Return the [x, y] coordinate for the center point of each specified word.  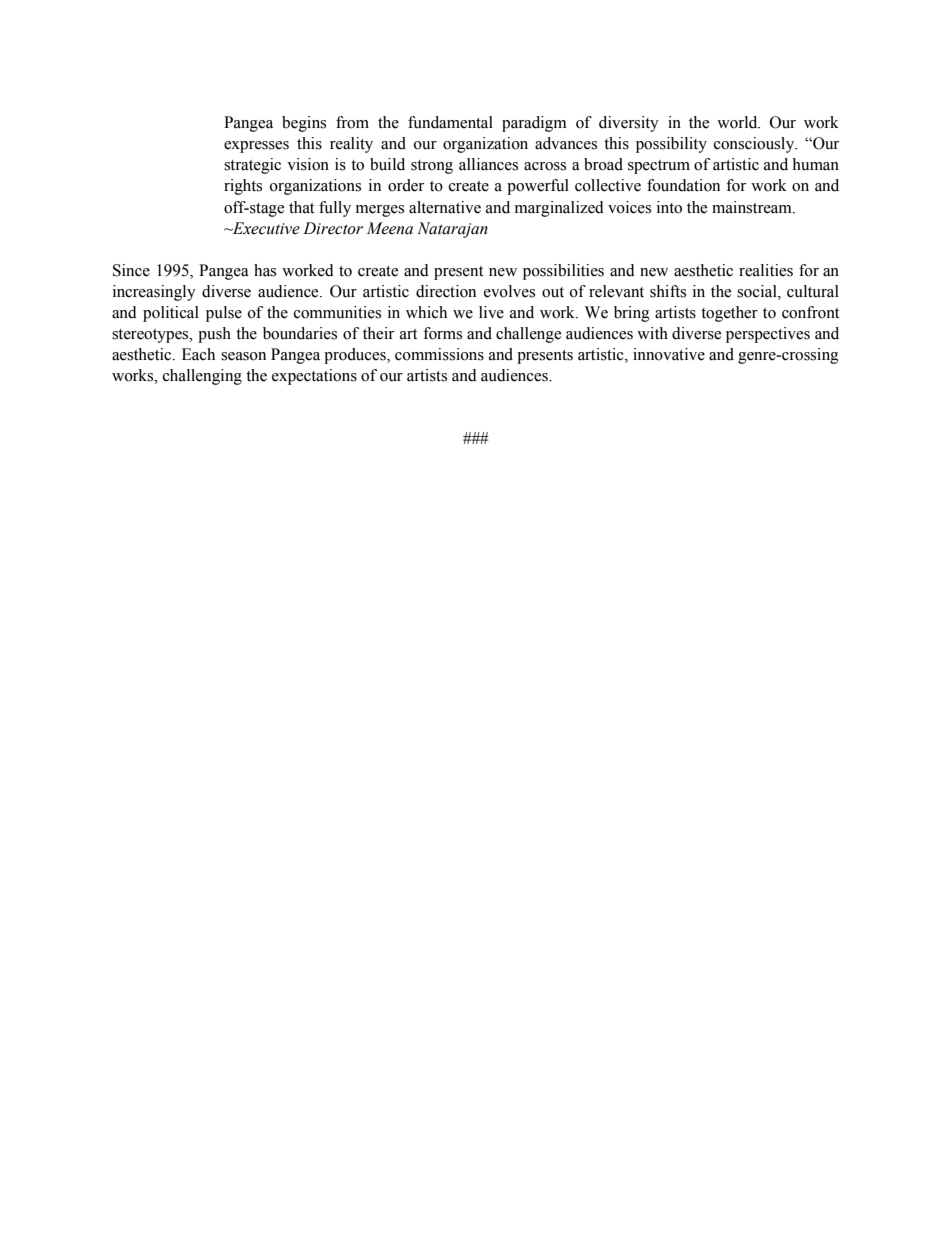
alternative [445, 207]
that [301, 207]
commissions [439, 354]
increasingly [154, 293]
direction [446, 291]
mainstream [753, 207]
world [738, 122]
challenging [202, 377]
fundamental [450, 122]
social [758, 291]
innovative [669, 354]
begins [304, 124]
